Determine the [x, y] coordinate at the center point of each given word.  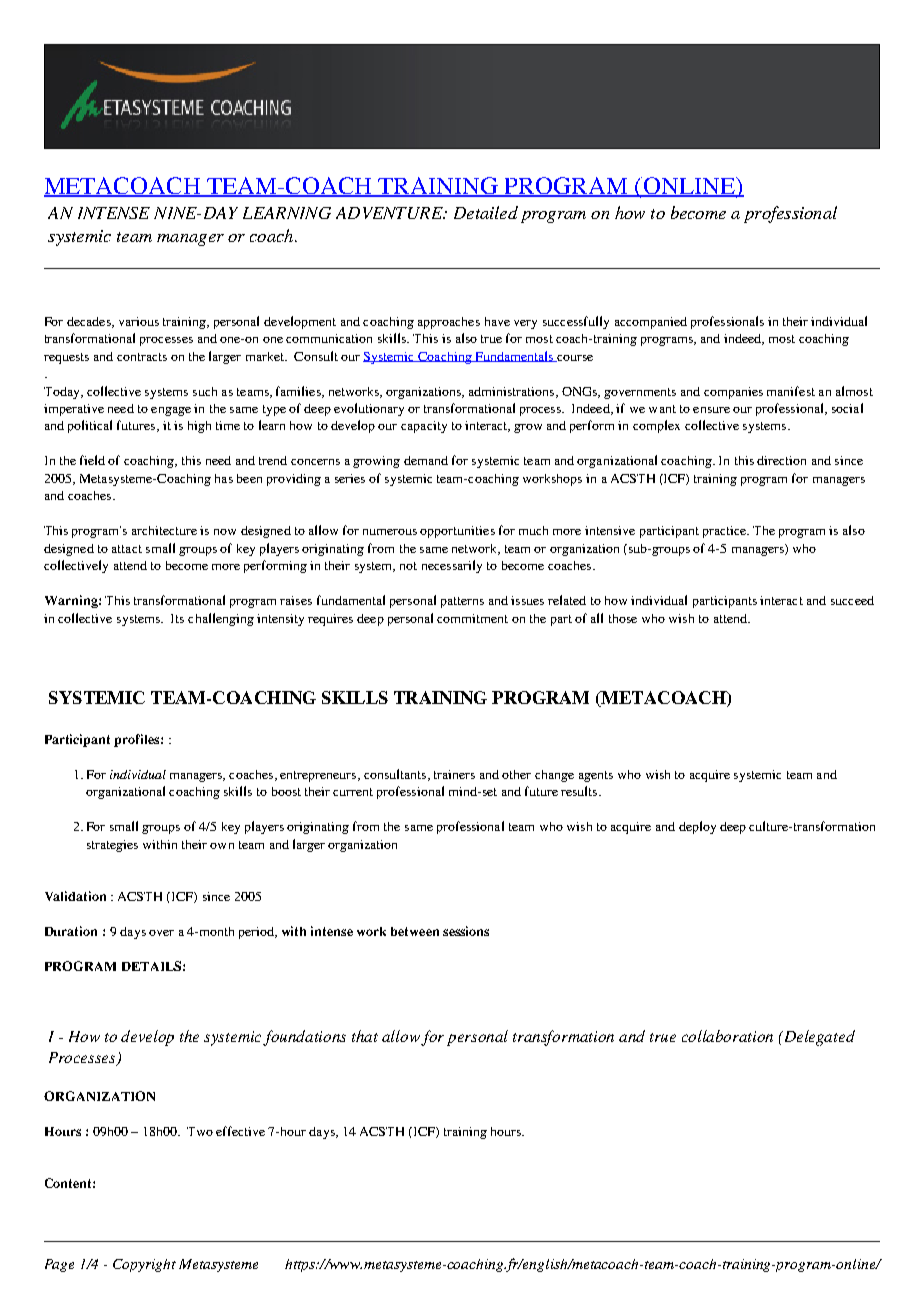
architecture [164, 530]
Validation [75, 896]
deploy [697, 827]
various [139, 321]
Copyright [144, 1265]
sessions [466, 931]
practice [726, 532]
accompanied [651, 323]
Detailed [486, 212]
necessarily [452, 566]
